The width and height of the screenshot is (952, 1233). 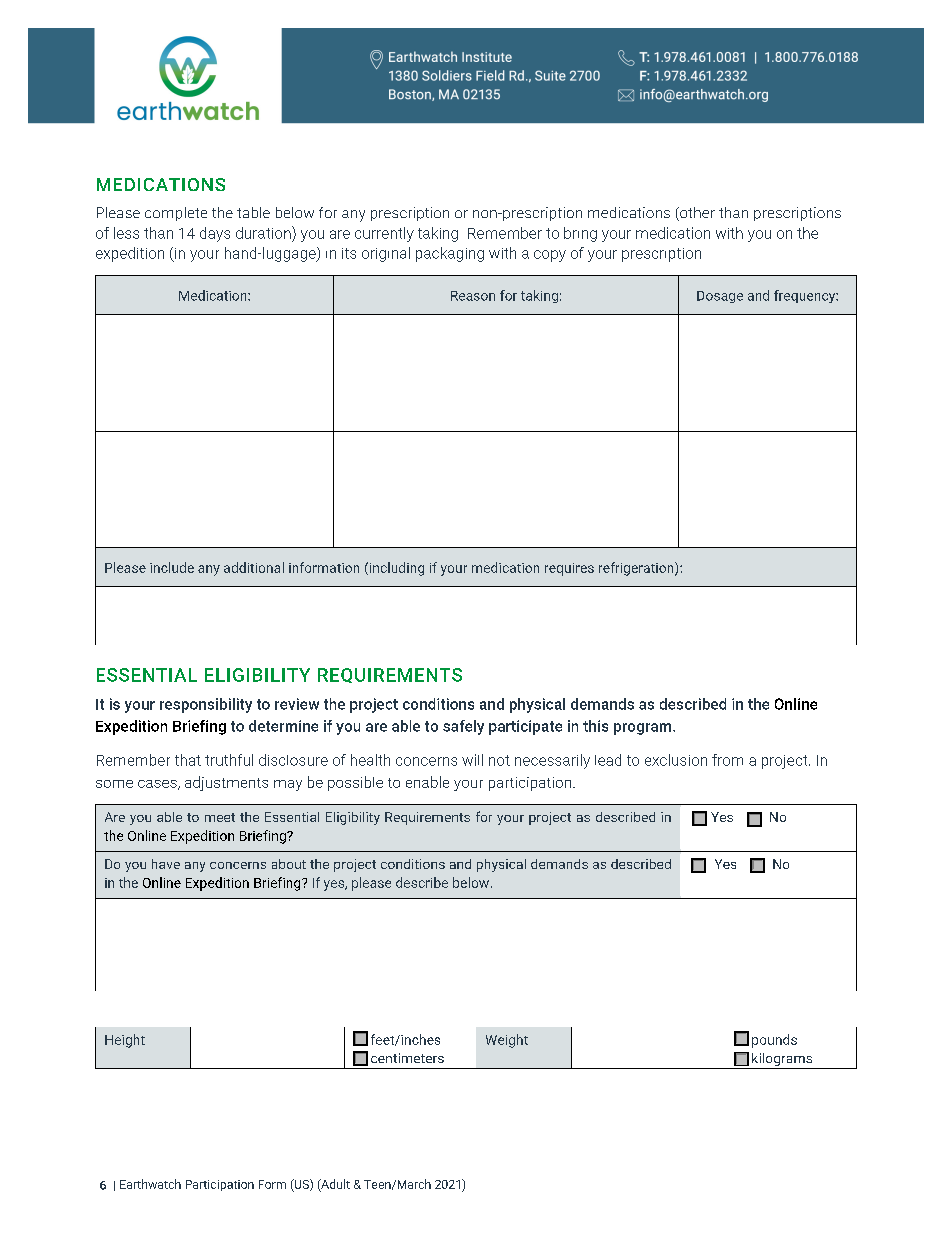 I want to click on centimeters, so click(x=407, y=1058).
